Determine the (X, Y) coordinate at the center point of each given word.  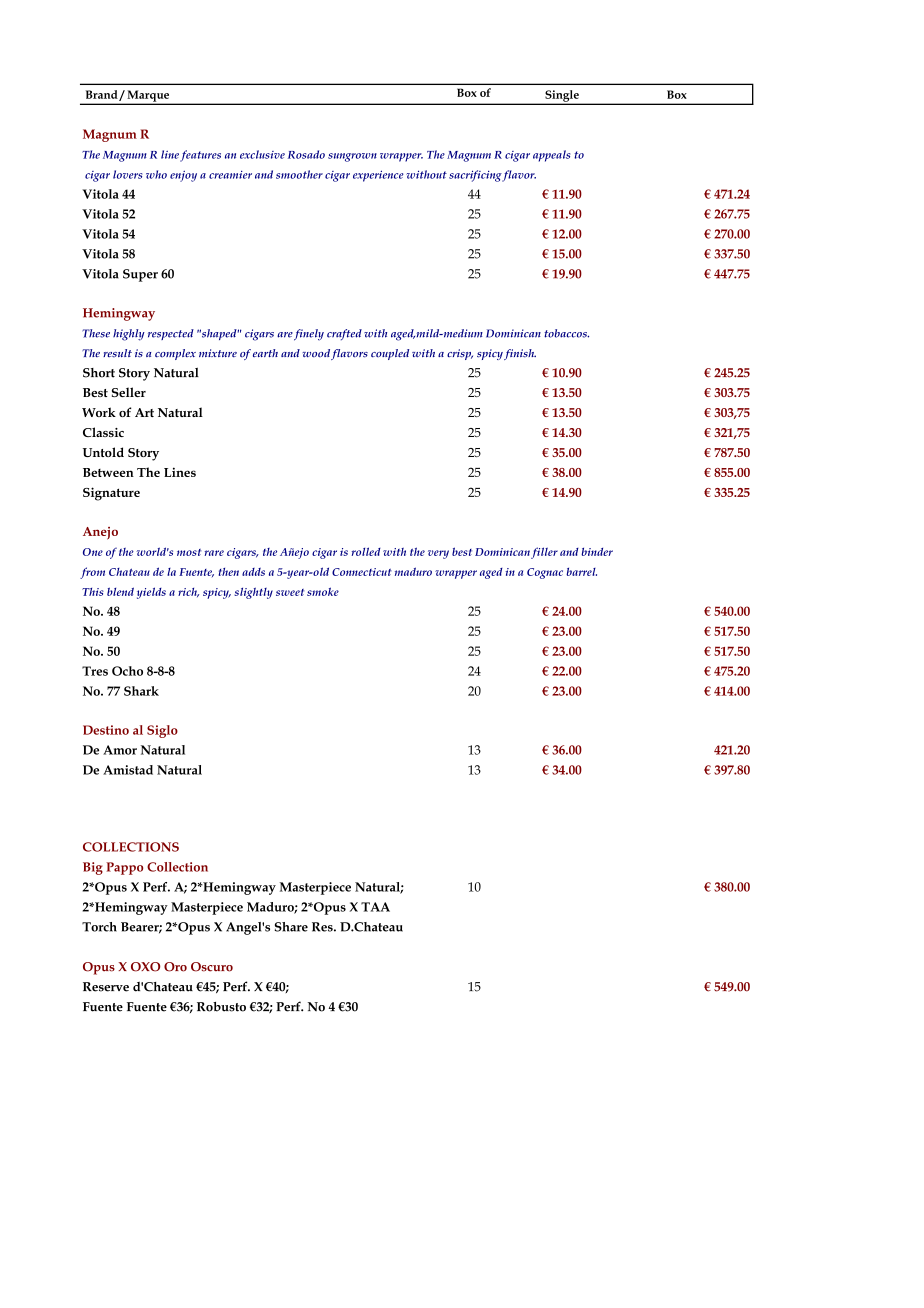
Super (140, 275)
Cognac (545, 573)
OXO (145, 967)
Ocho (127, 671)
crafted (344, 334)
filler (544, 553)
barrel (581, 572)
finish (520, 354)
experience (378, 176)
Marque (148, 97)
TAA (375, 907)
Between (108, 472)
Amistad (128, 770)
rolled (366, 551)
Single (562, 97)
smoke (323, 591)
